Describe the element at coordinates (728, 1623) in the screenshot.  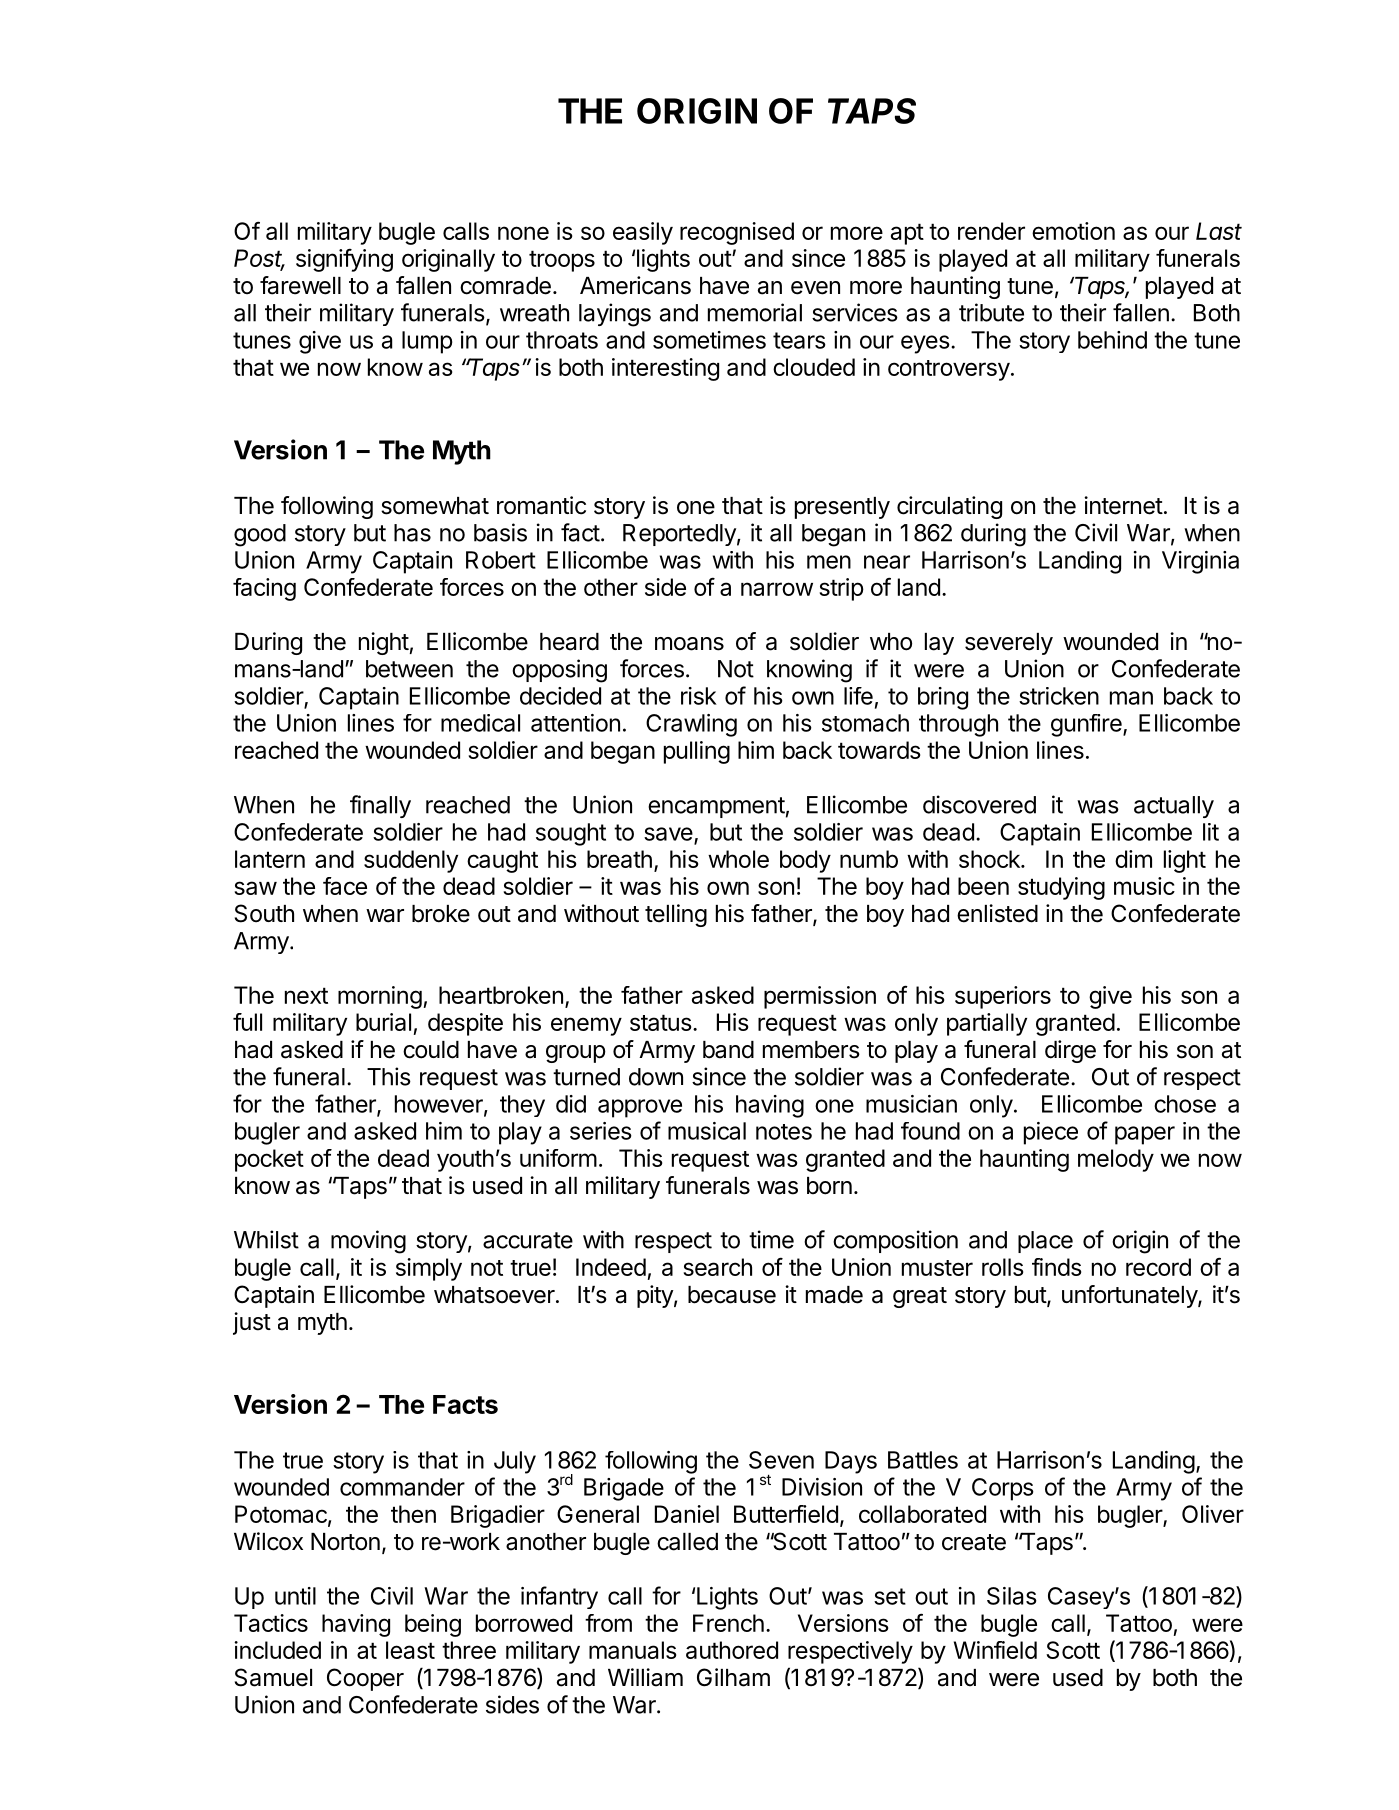
I see `French` at that location.
